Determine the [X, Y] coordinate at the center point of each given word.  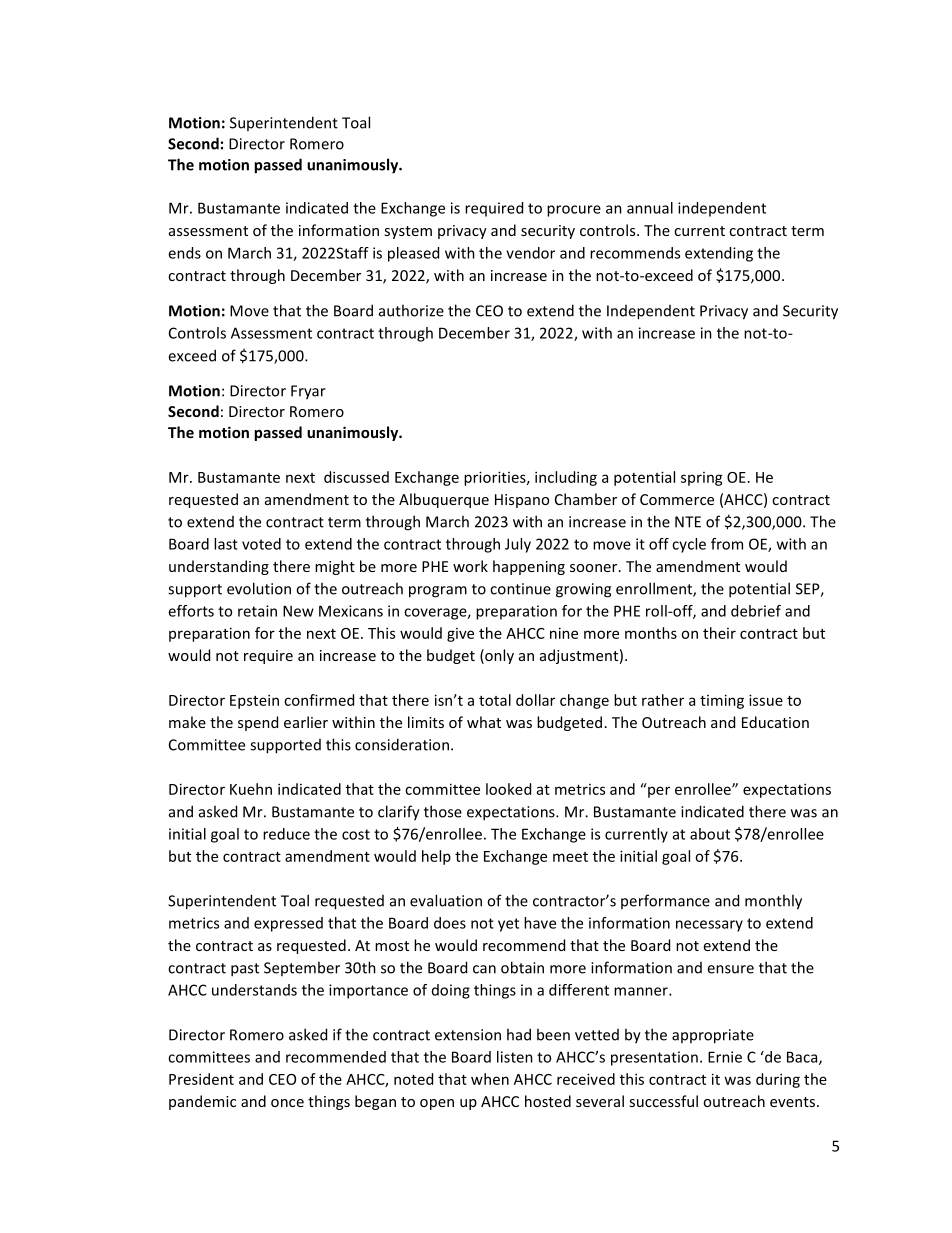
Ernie [725, 1057]
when [490, 1079]
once [287, 1103]
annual [650, 208]
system [408, 232]
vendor [530, 253]
